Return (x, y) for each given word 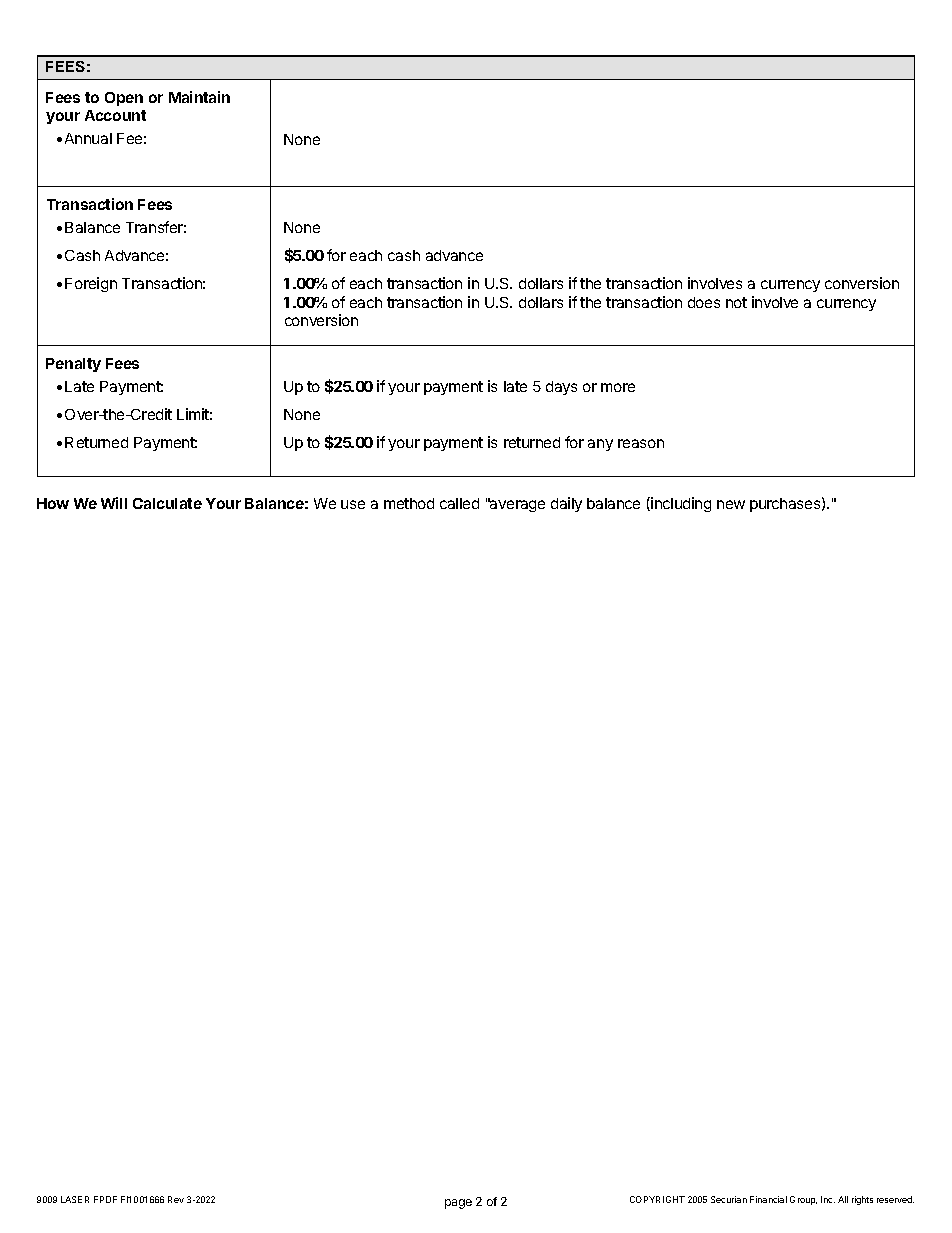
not (736, 302)
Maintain (199, 97)
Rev (176, 1199)
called (459, 503)
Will (114, 503)
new (731, 504)
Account (115, 115)
